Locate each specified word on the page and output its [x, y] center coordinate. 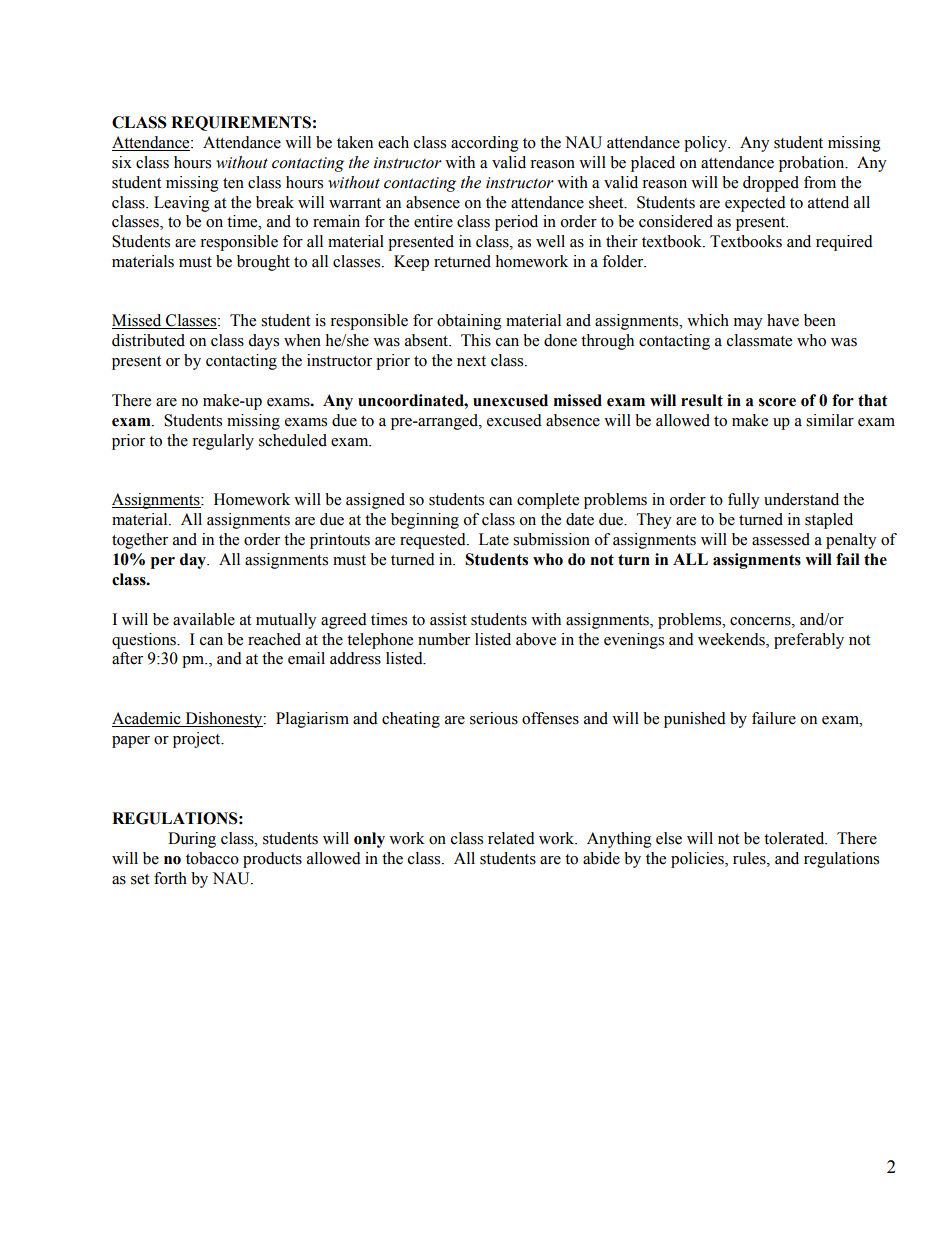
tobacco [212, 858]
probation [813, 164]
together [140, 541]
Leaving [182, 204]
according [485, 144]
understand [801, 499]
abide [601, 858]
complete [548, 501]
